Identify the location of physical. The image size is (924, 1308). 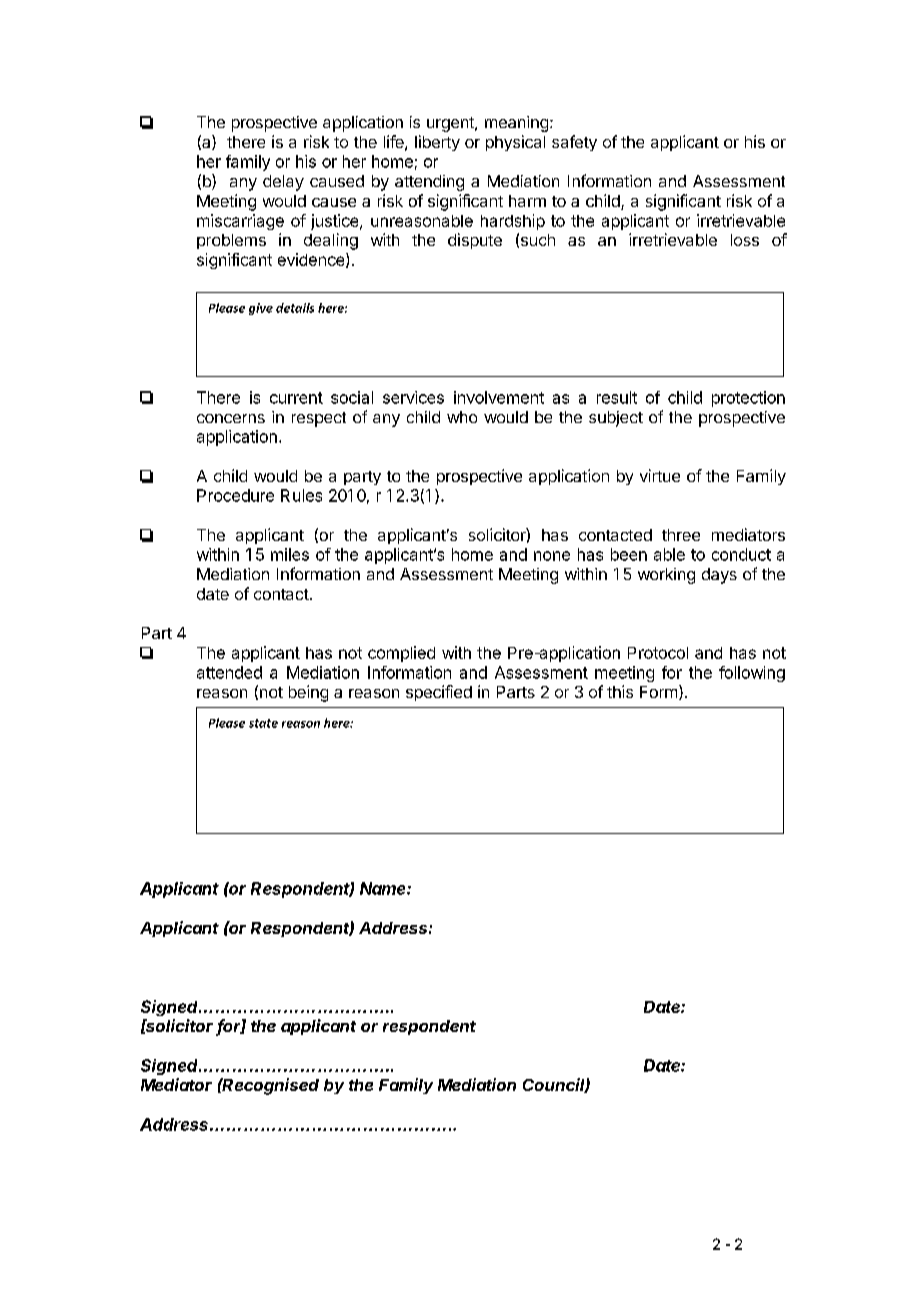
(515, 143).
